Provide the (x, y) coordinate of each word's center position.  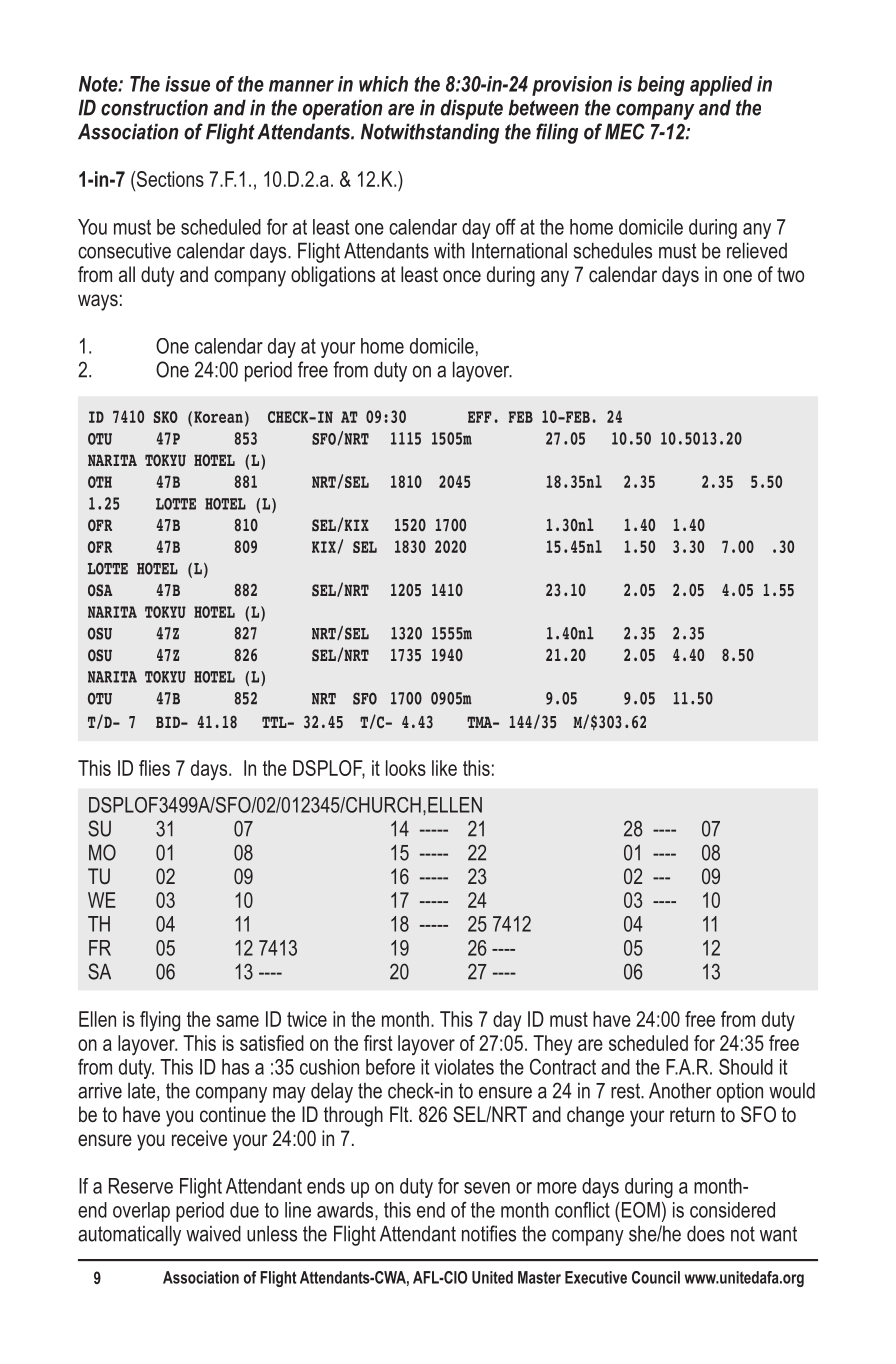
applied (721, 86)
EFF (480, 417)
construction (154, 107)
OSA (100, 590)
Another (680, 1090)
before (390, 1067)
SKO (166, 417)
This (176, 1067)
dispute (472, 109)
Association (201, 1277)
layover (482, 371)
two (790, 274)
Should (746, 1066)
